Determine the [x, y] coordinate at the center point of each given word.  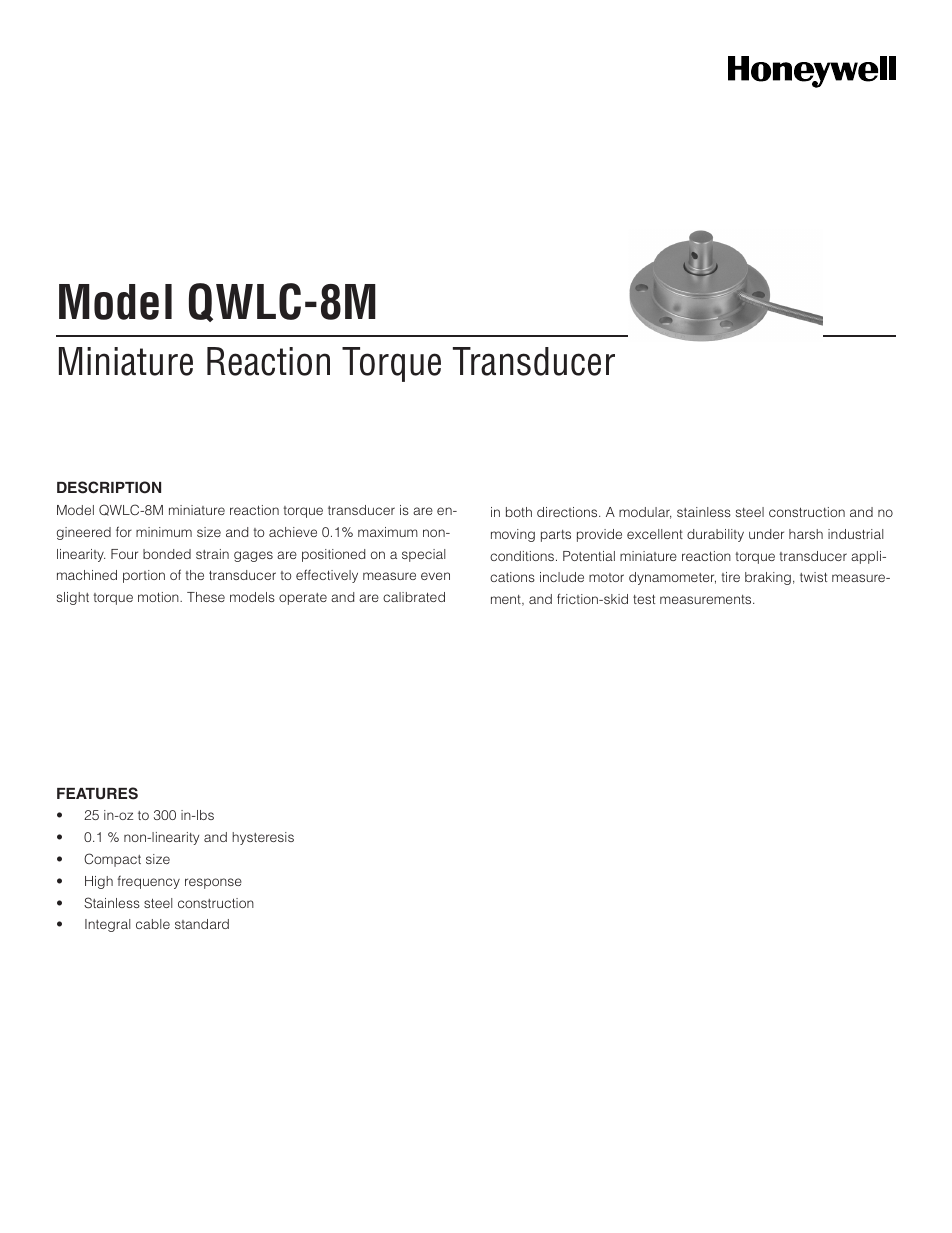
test [644, 599]
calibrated [414, 597]
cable [153, 924]
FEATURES [97, 793]
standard [202, 924]
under [766, 534]
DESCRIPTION [109, 487]
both [519, 512]
